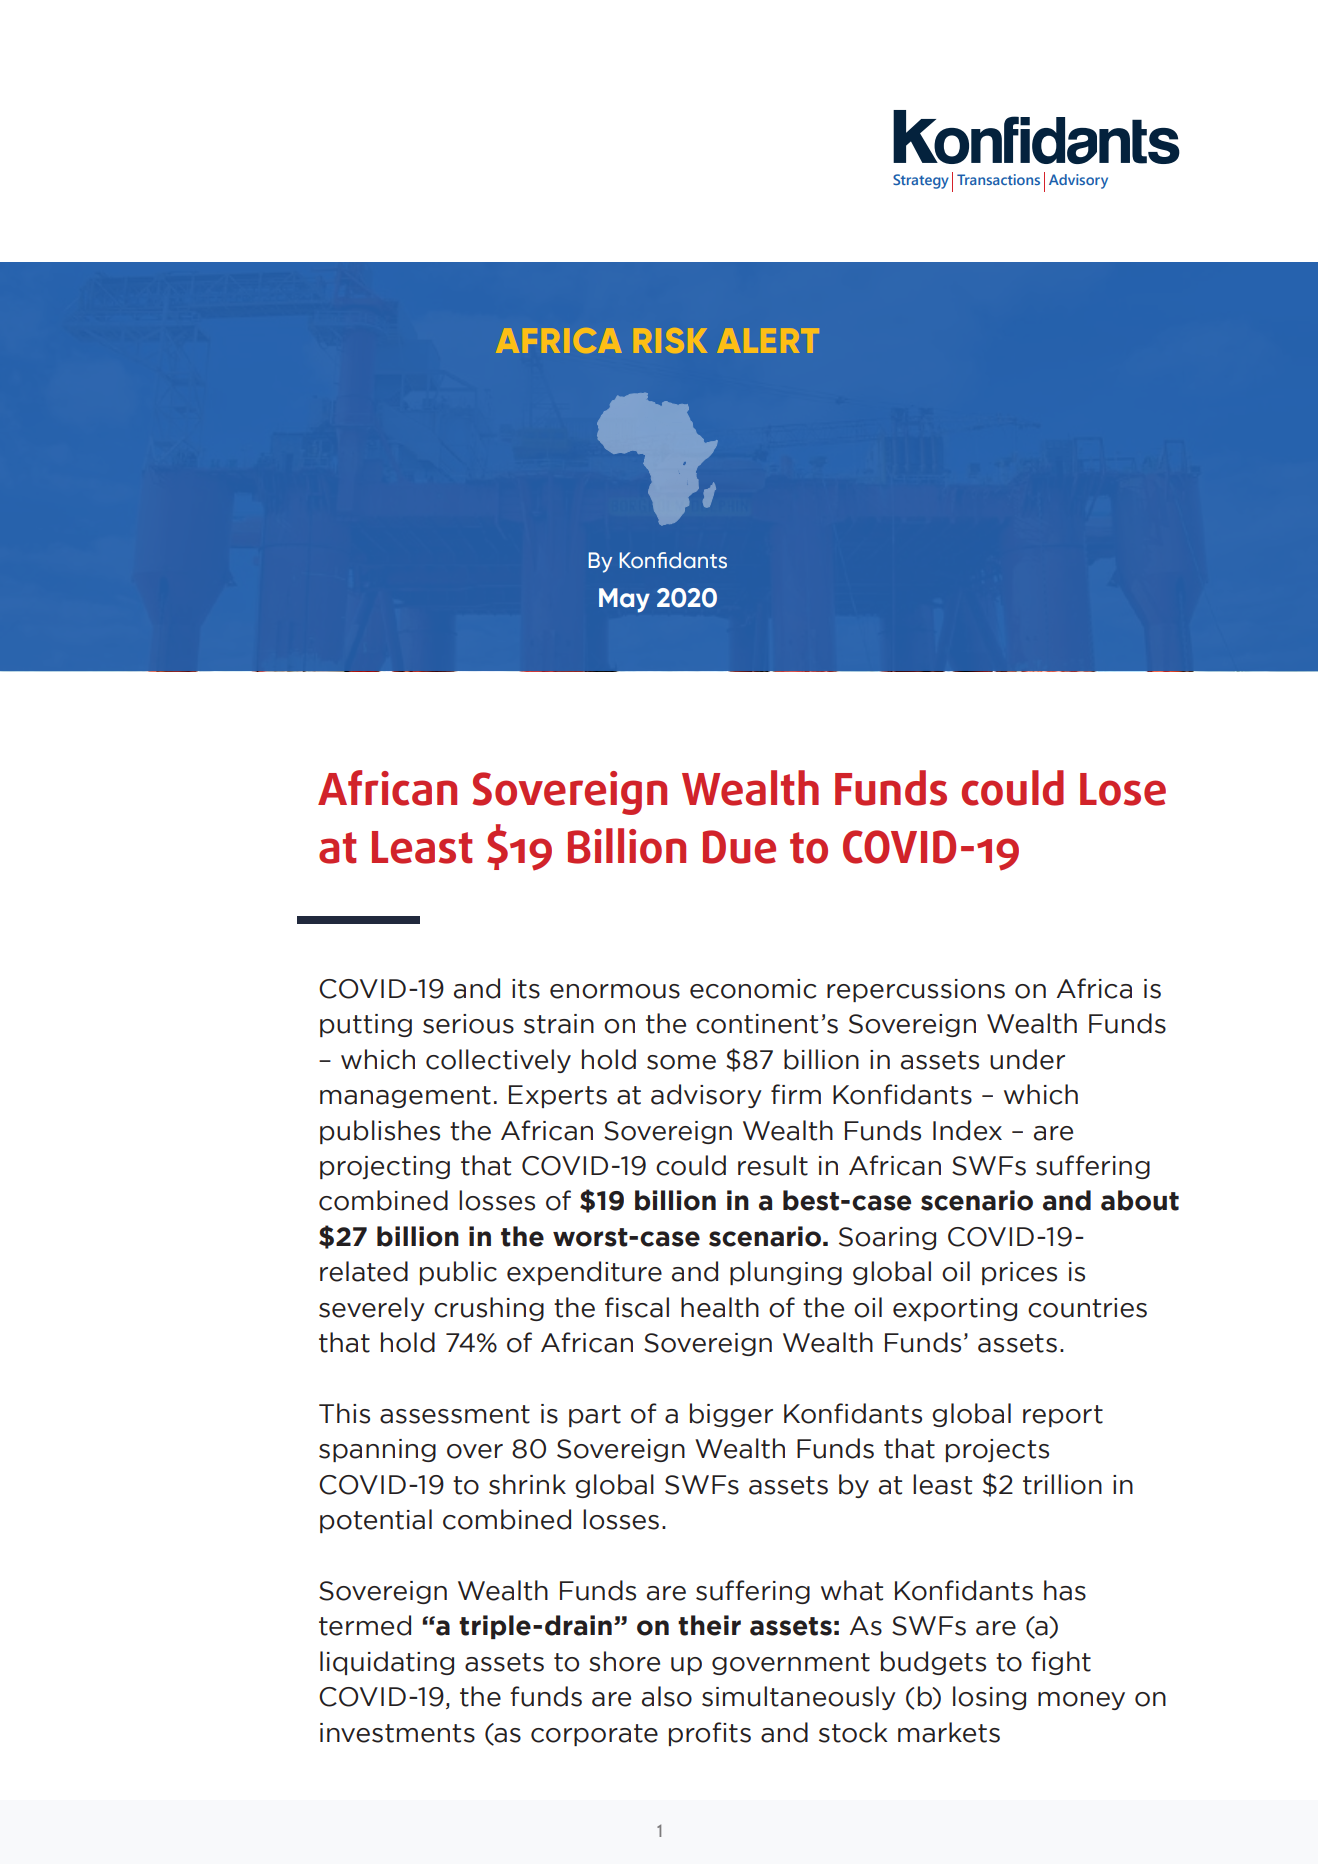 This image has width=1318, height=1864. What do you see at coordinates (670, 340) in the image?
I see `RISK` at bounding box center [670, 340].
